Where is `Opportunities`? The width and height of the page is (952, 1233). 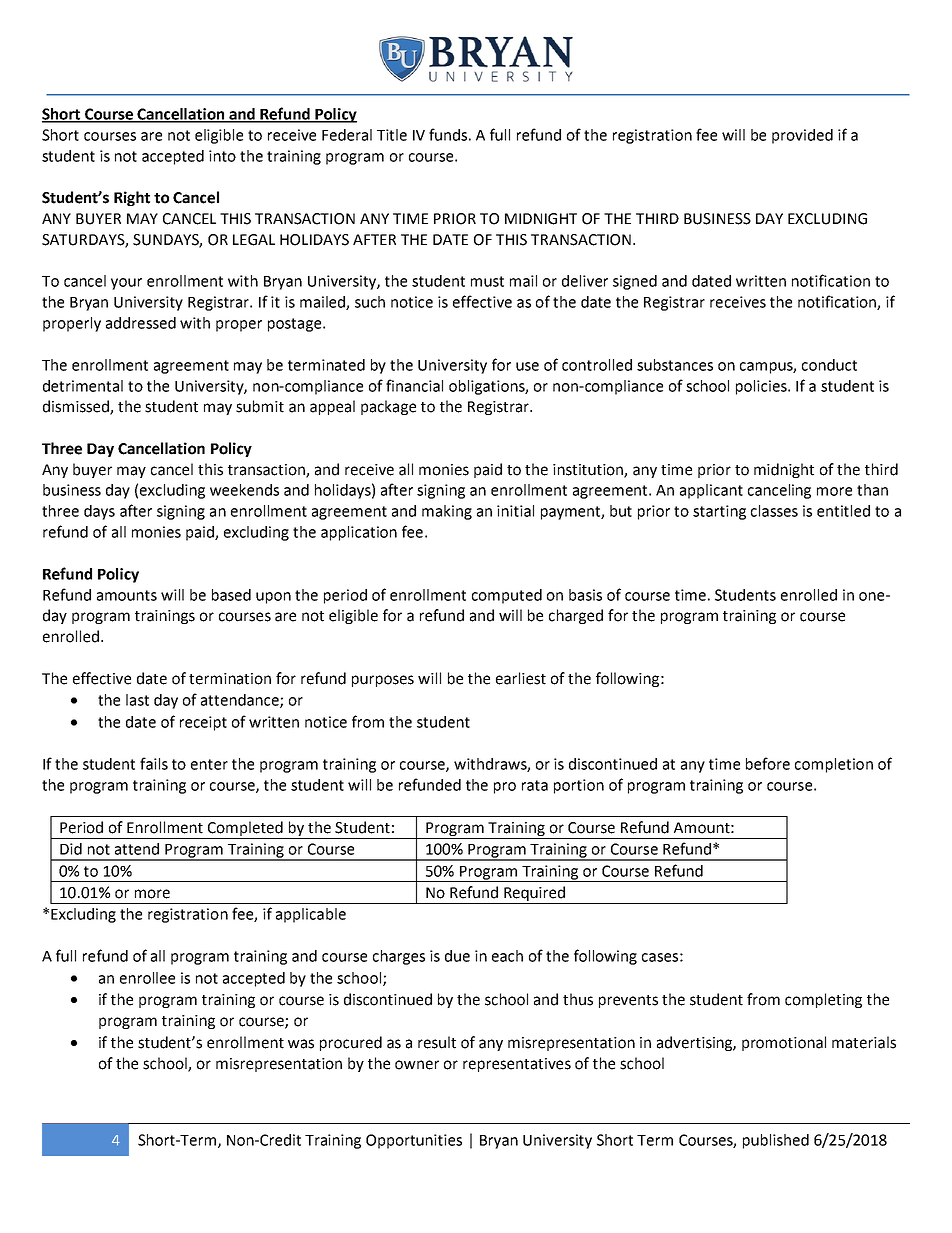 Opportunities is located at coordinates (414, 1141).
